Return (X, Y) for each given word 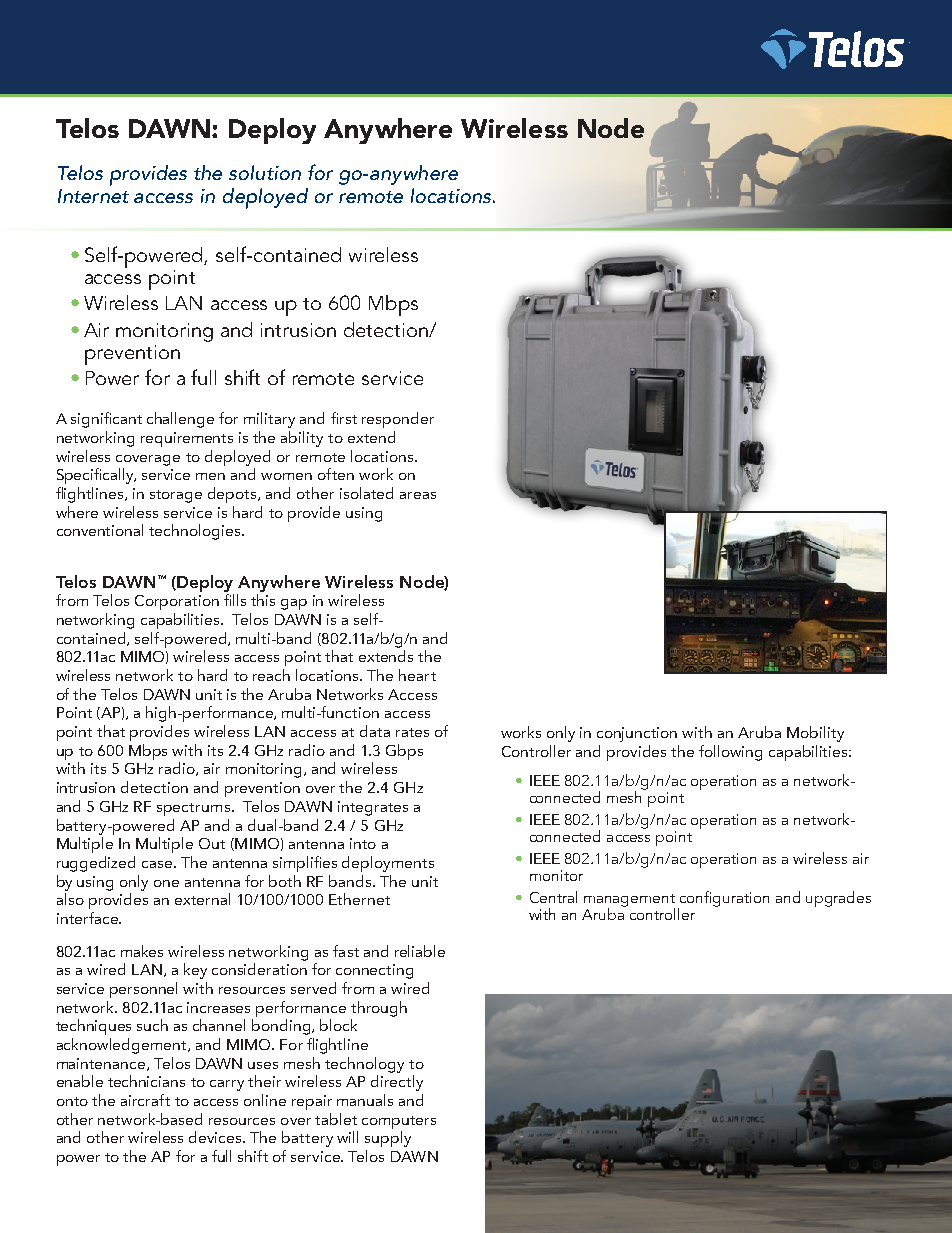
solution (265, 172)
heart (417, 675)
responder (398, 420)
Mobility (815, 734)
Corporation (177, 602)
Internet (93, 196)
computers (399, 1122)
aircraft (145, 1100)
